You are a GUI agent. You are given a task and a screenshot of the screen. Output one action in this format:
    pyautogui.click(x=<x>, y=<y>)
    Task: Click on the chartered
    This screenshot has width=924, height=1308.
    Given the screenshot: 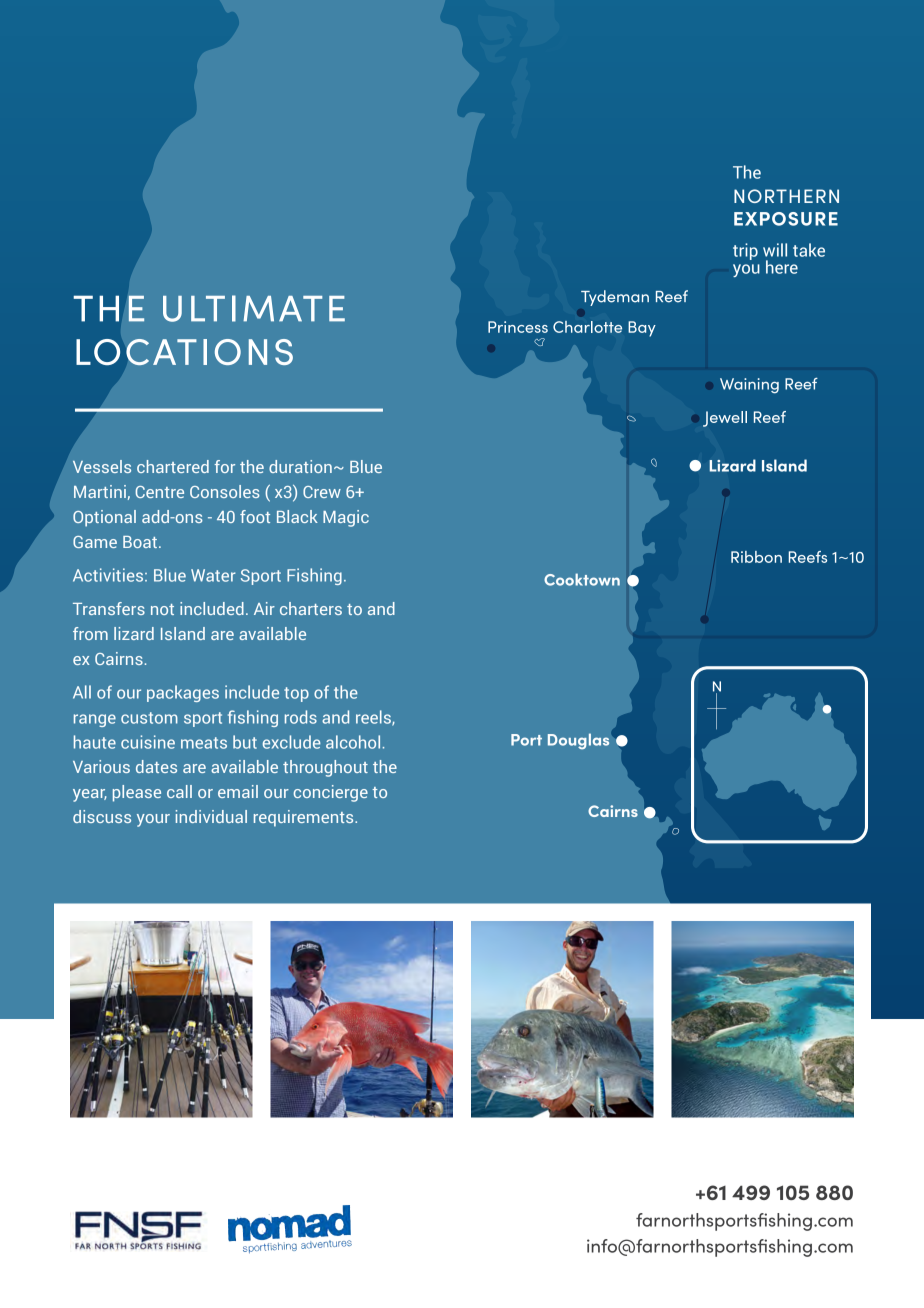 What is the action you would take?
    pyautogui.click(x=173, y=466)
